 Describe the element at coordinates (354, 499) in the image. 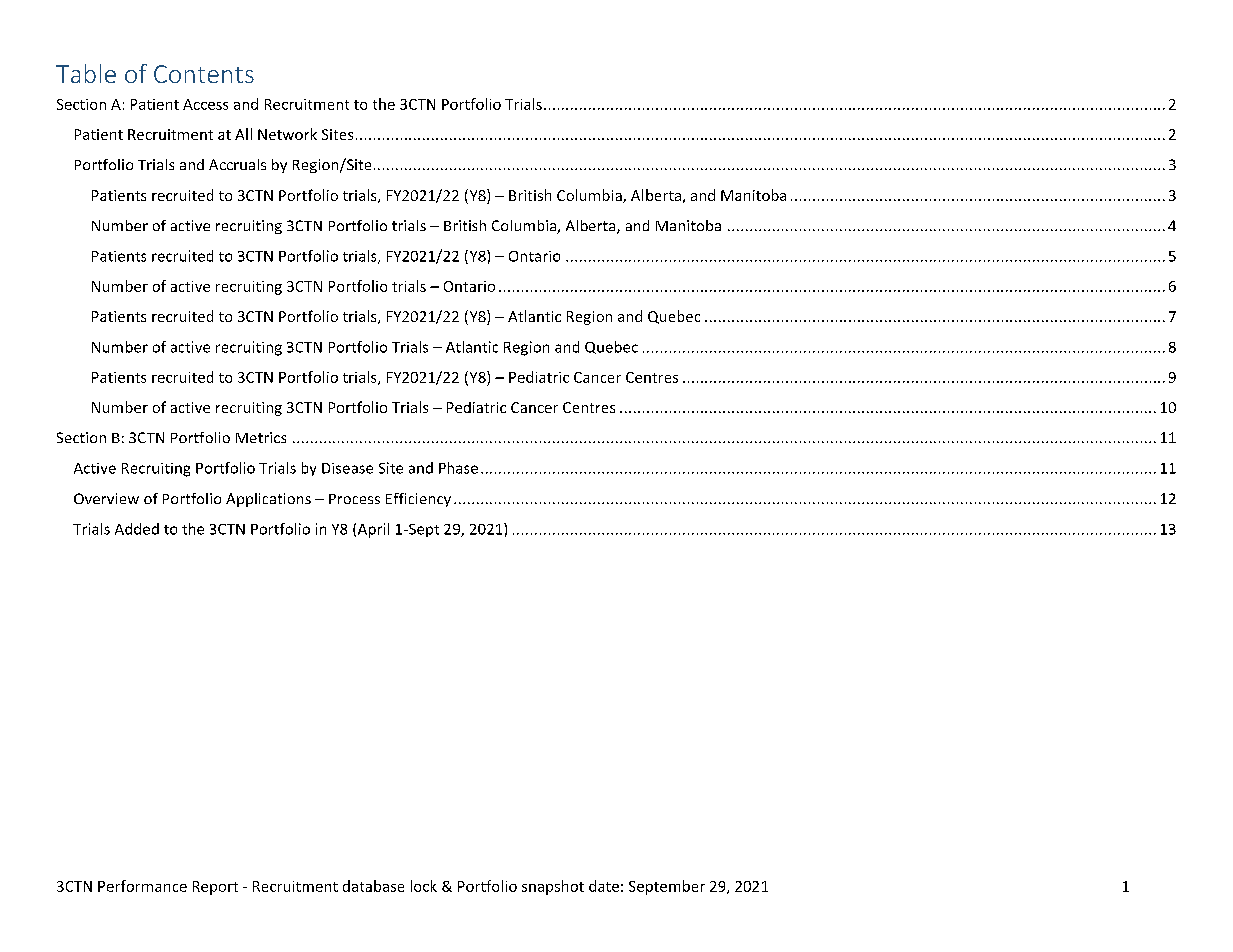

I see `Process` at that location.
